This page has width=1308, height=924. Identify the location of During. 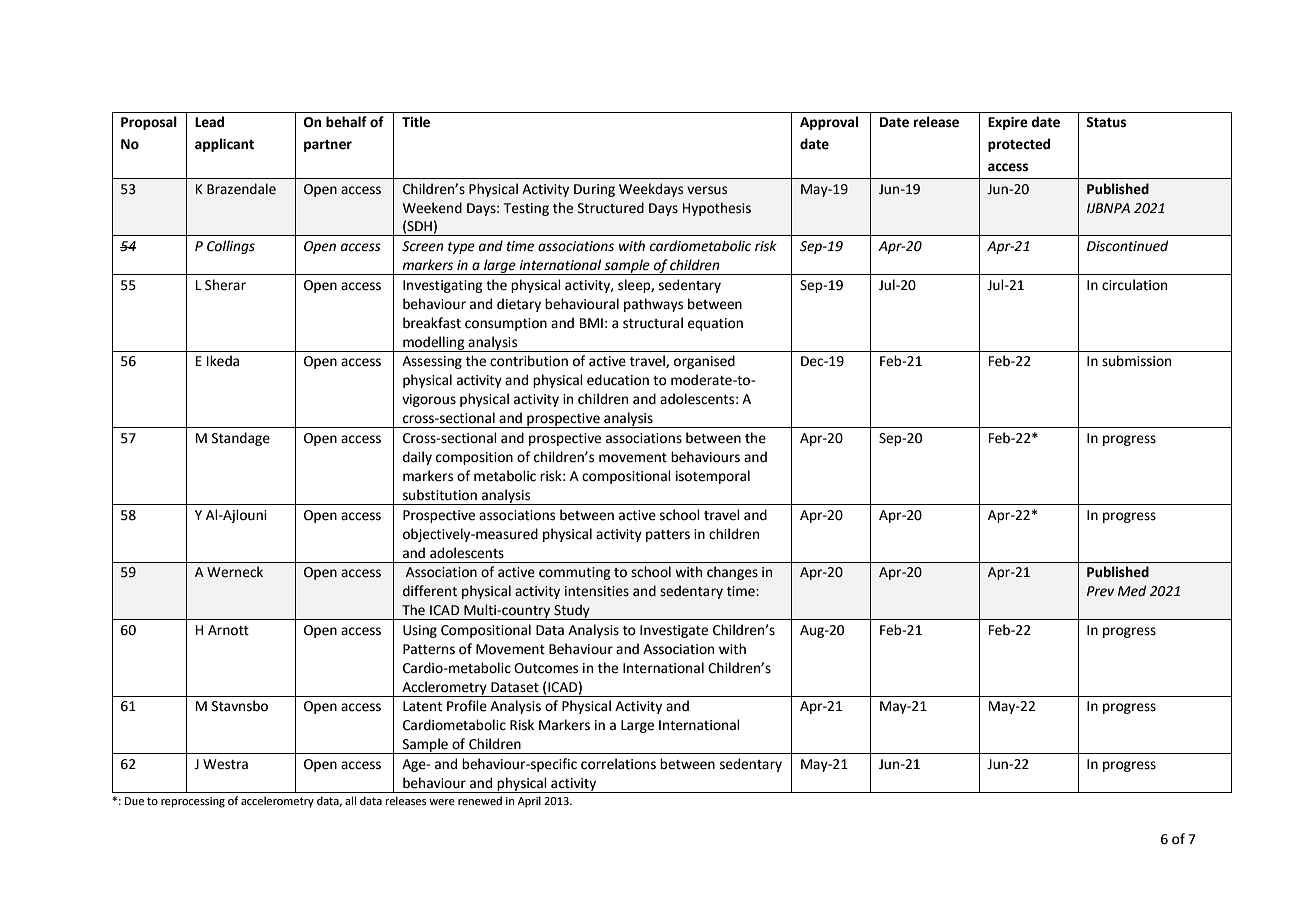
(594, 190).
